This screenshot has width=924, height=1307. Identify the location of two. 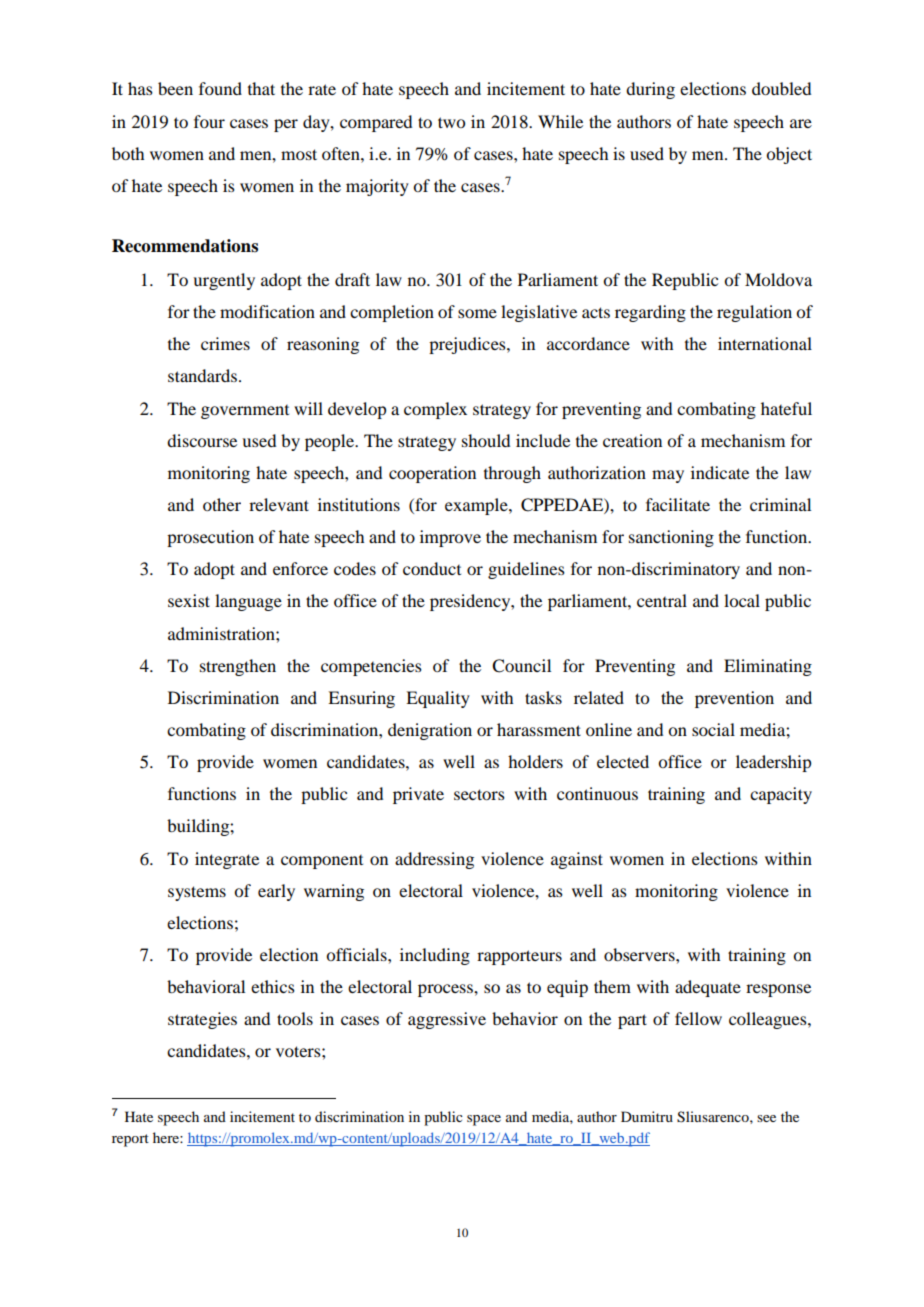
(451, 122).
